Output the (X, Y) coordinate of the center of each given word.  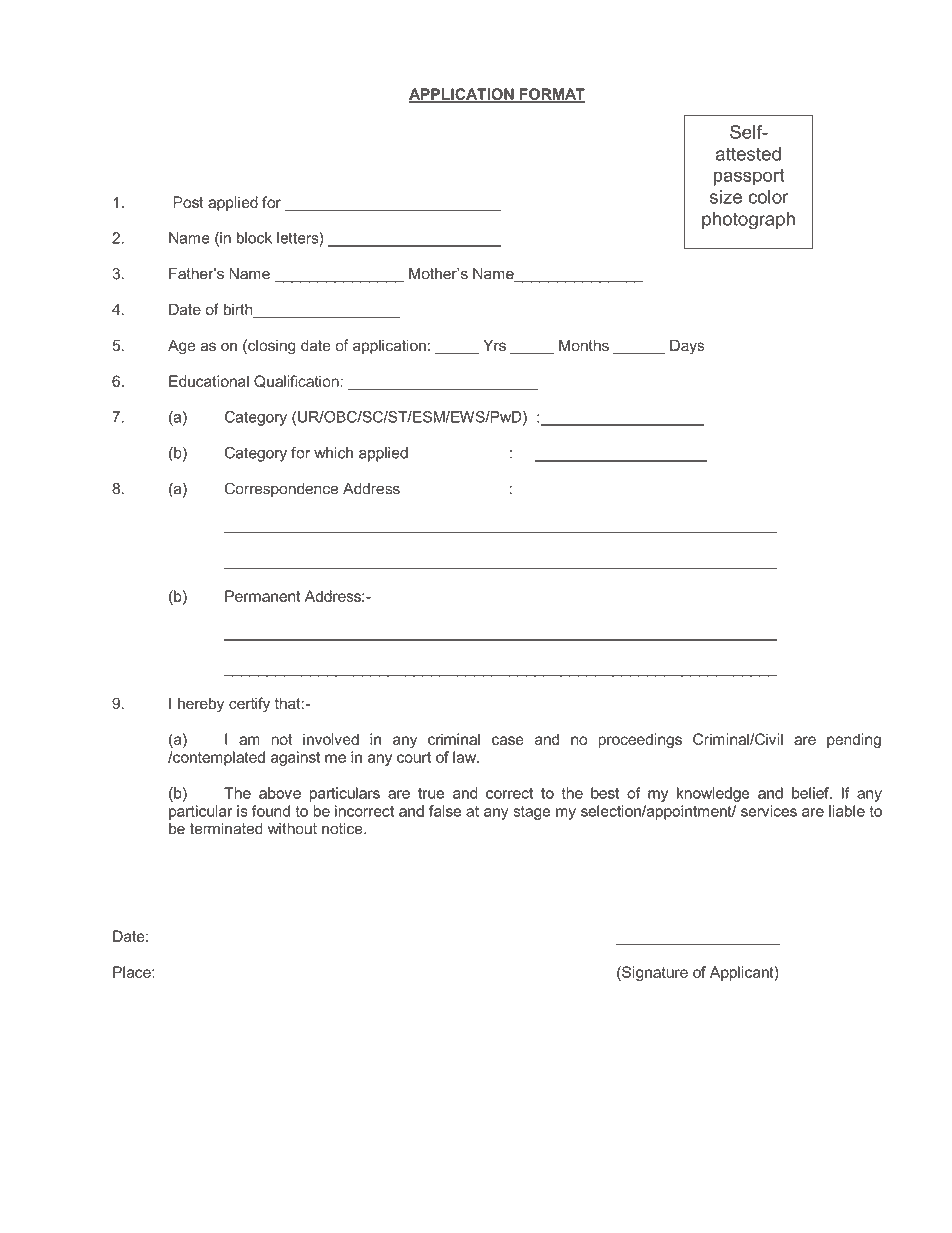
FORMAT (551, 95)
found (271, 811)
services (769, 811)
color (768, 197)
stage (531, 813)
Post (188, 202)
